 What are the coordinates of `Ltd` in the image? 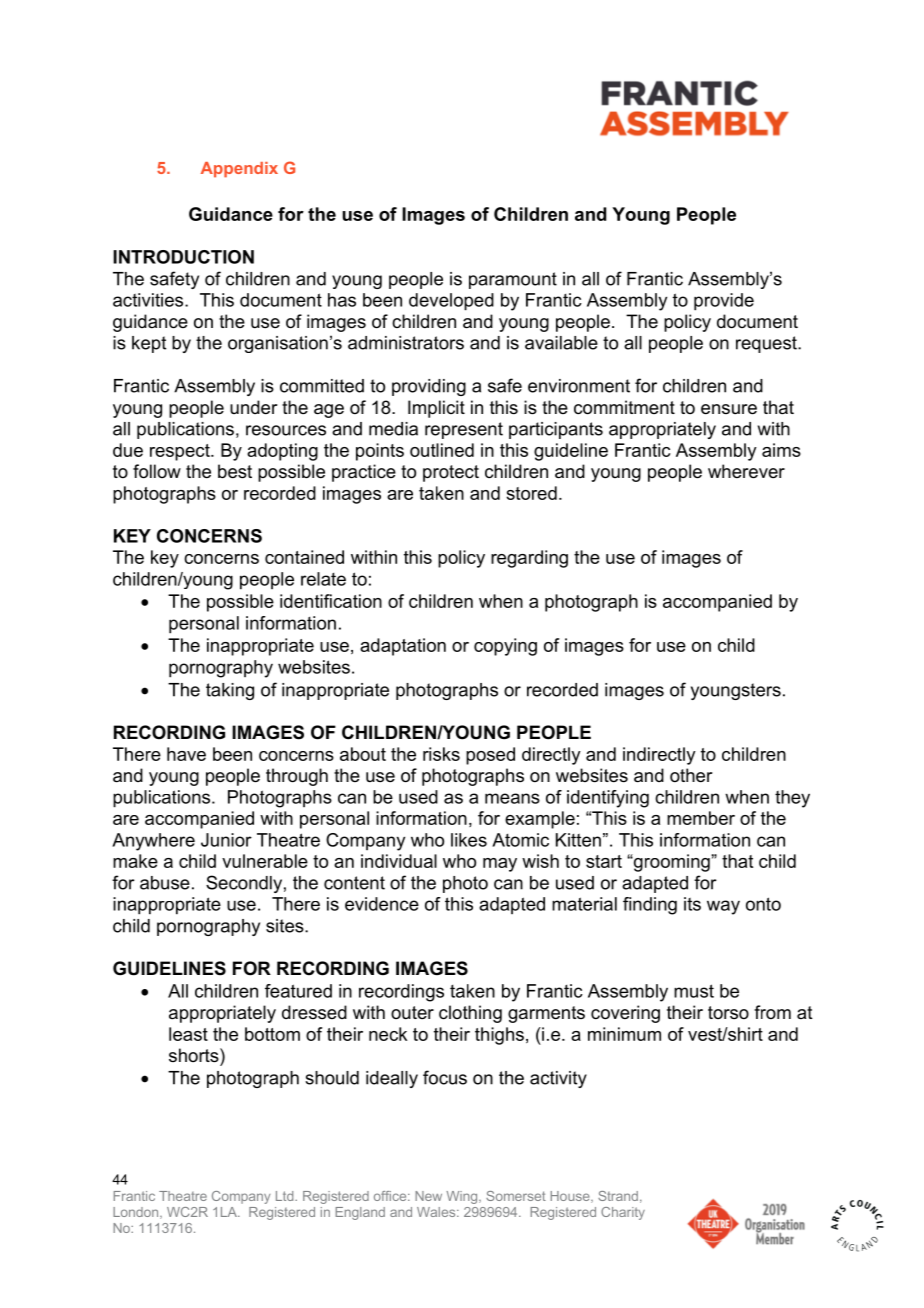 It's located at (286, 1196).
